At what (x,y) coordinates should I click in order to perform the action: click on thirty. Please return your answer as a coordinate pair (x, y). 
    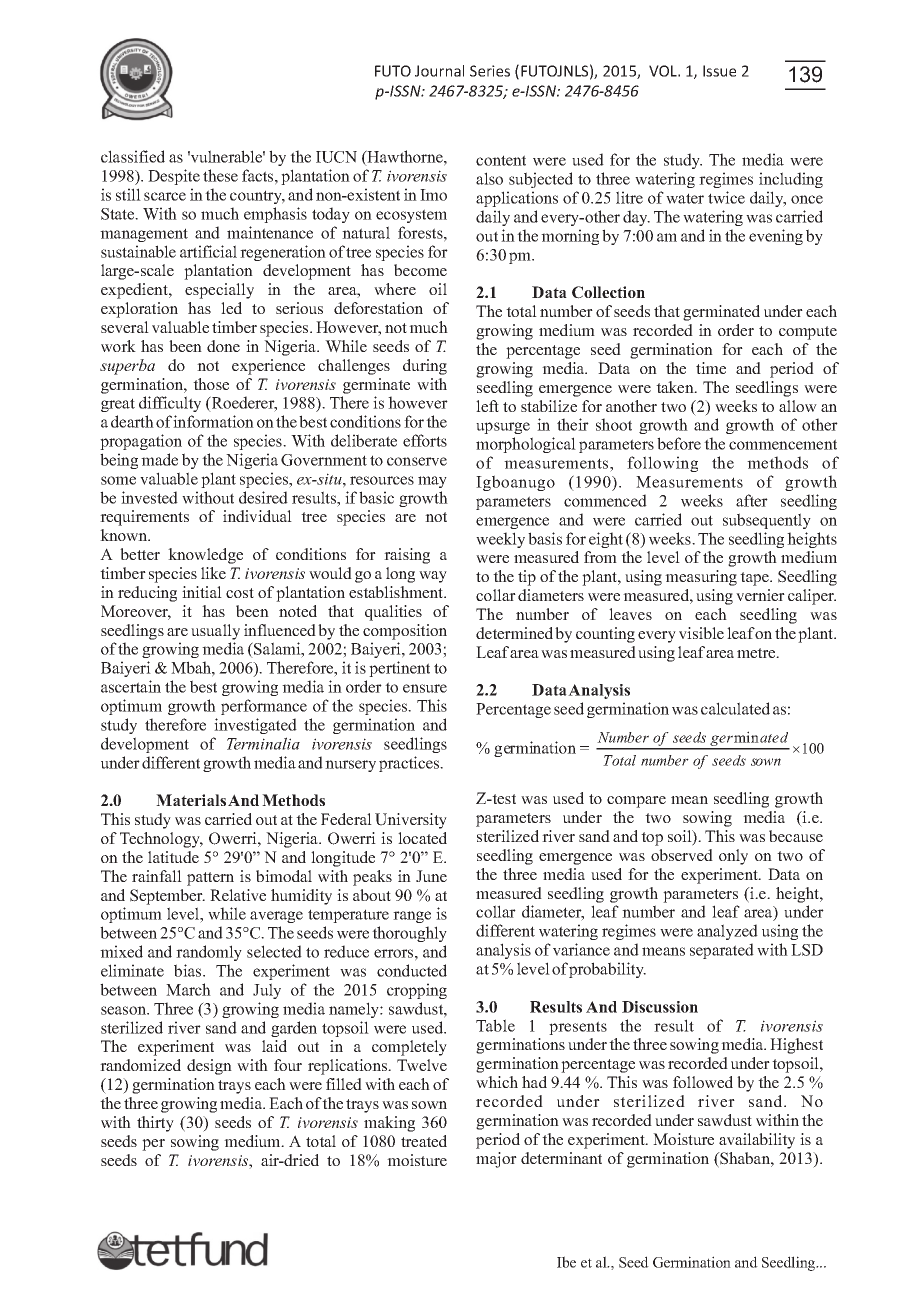
    Looking at the image, I should click on (155, 1124).
